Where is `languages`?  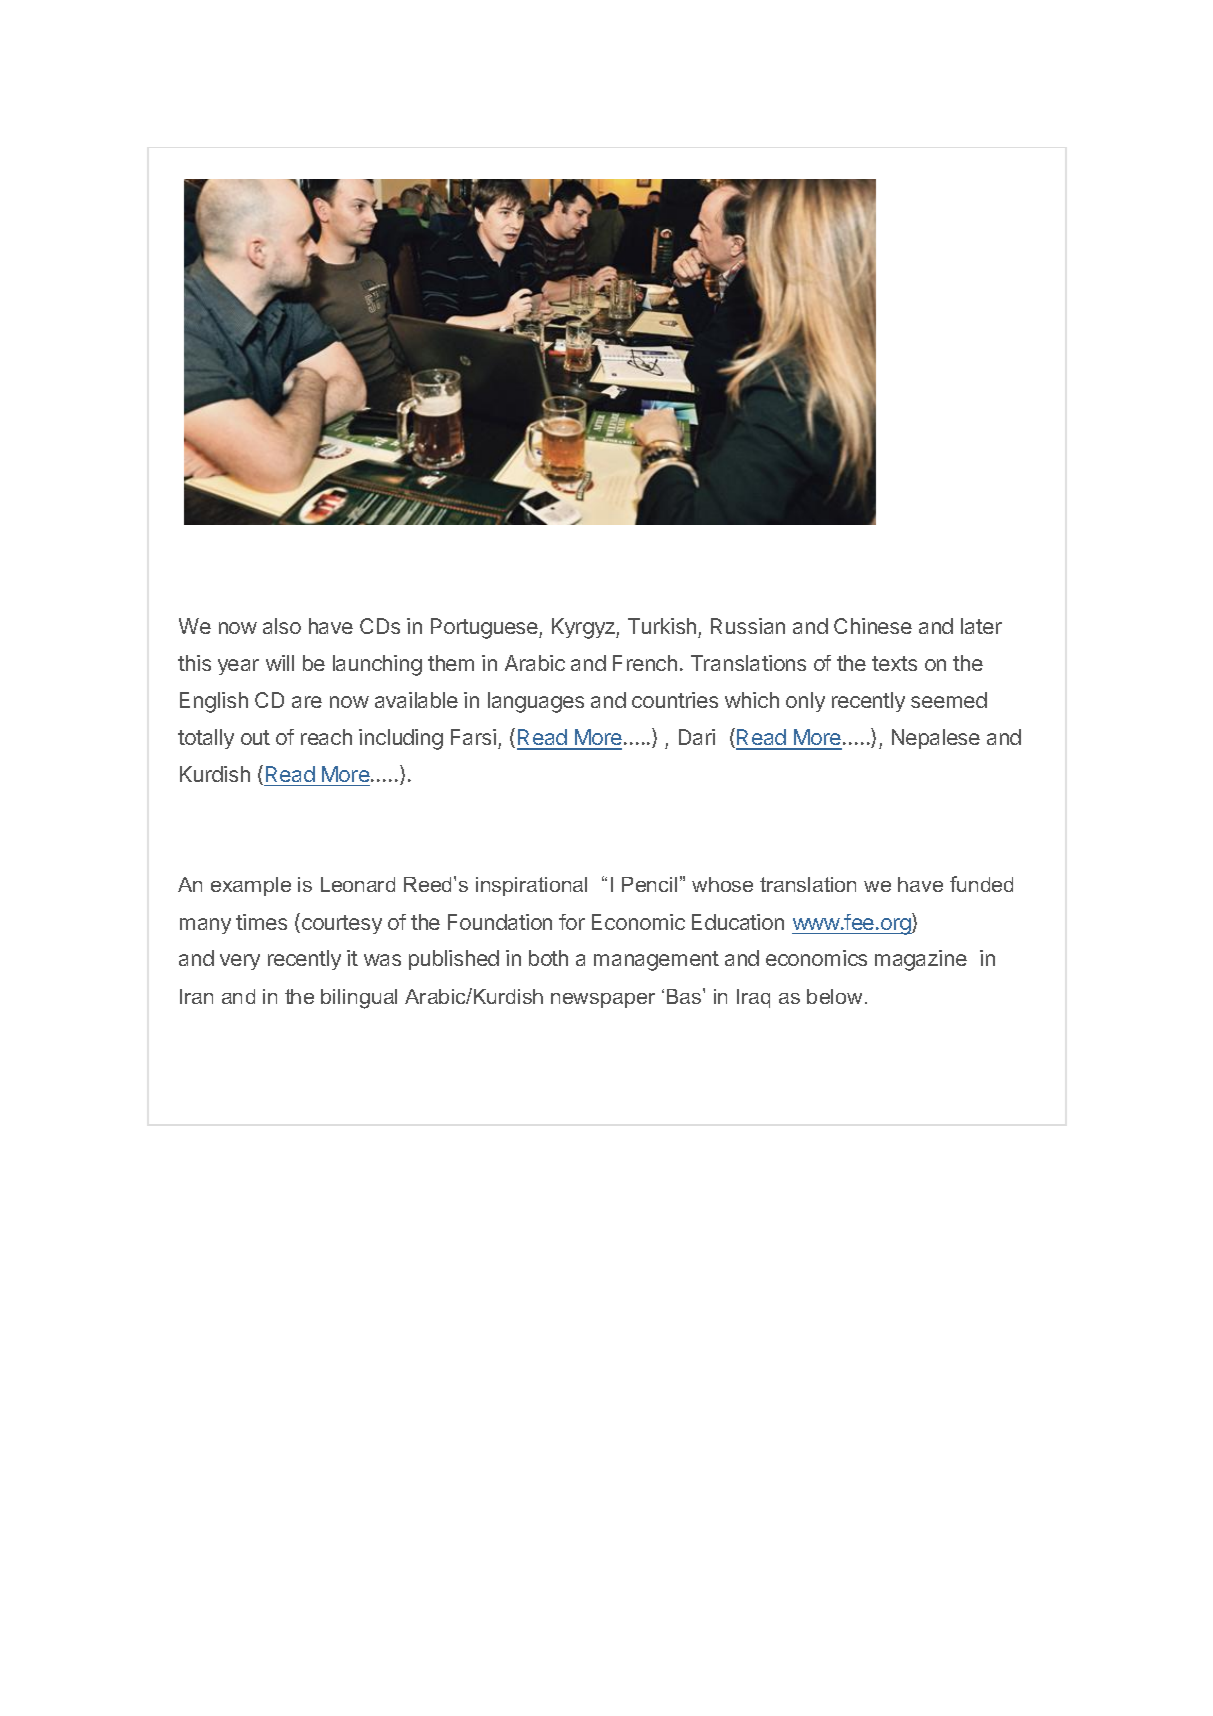 languages is located at coordinates (536, 702).
